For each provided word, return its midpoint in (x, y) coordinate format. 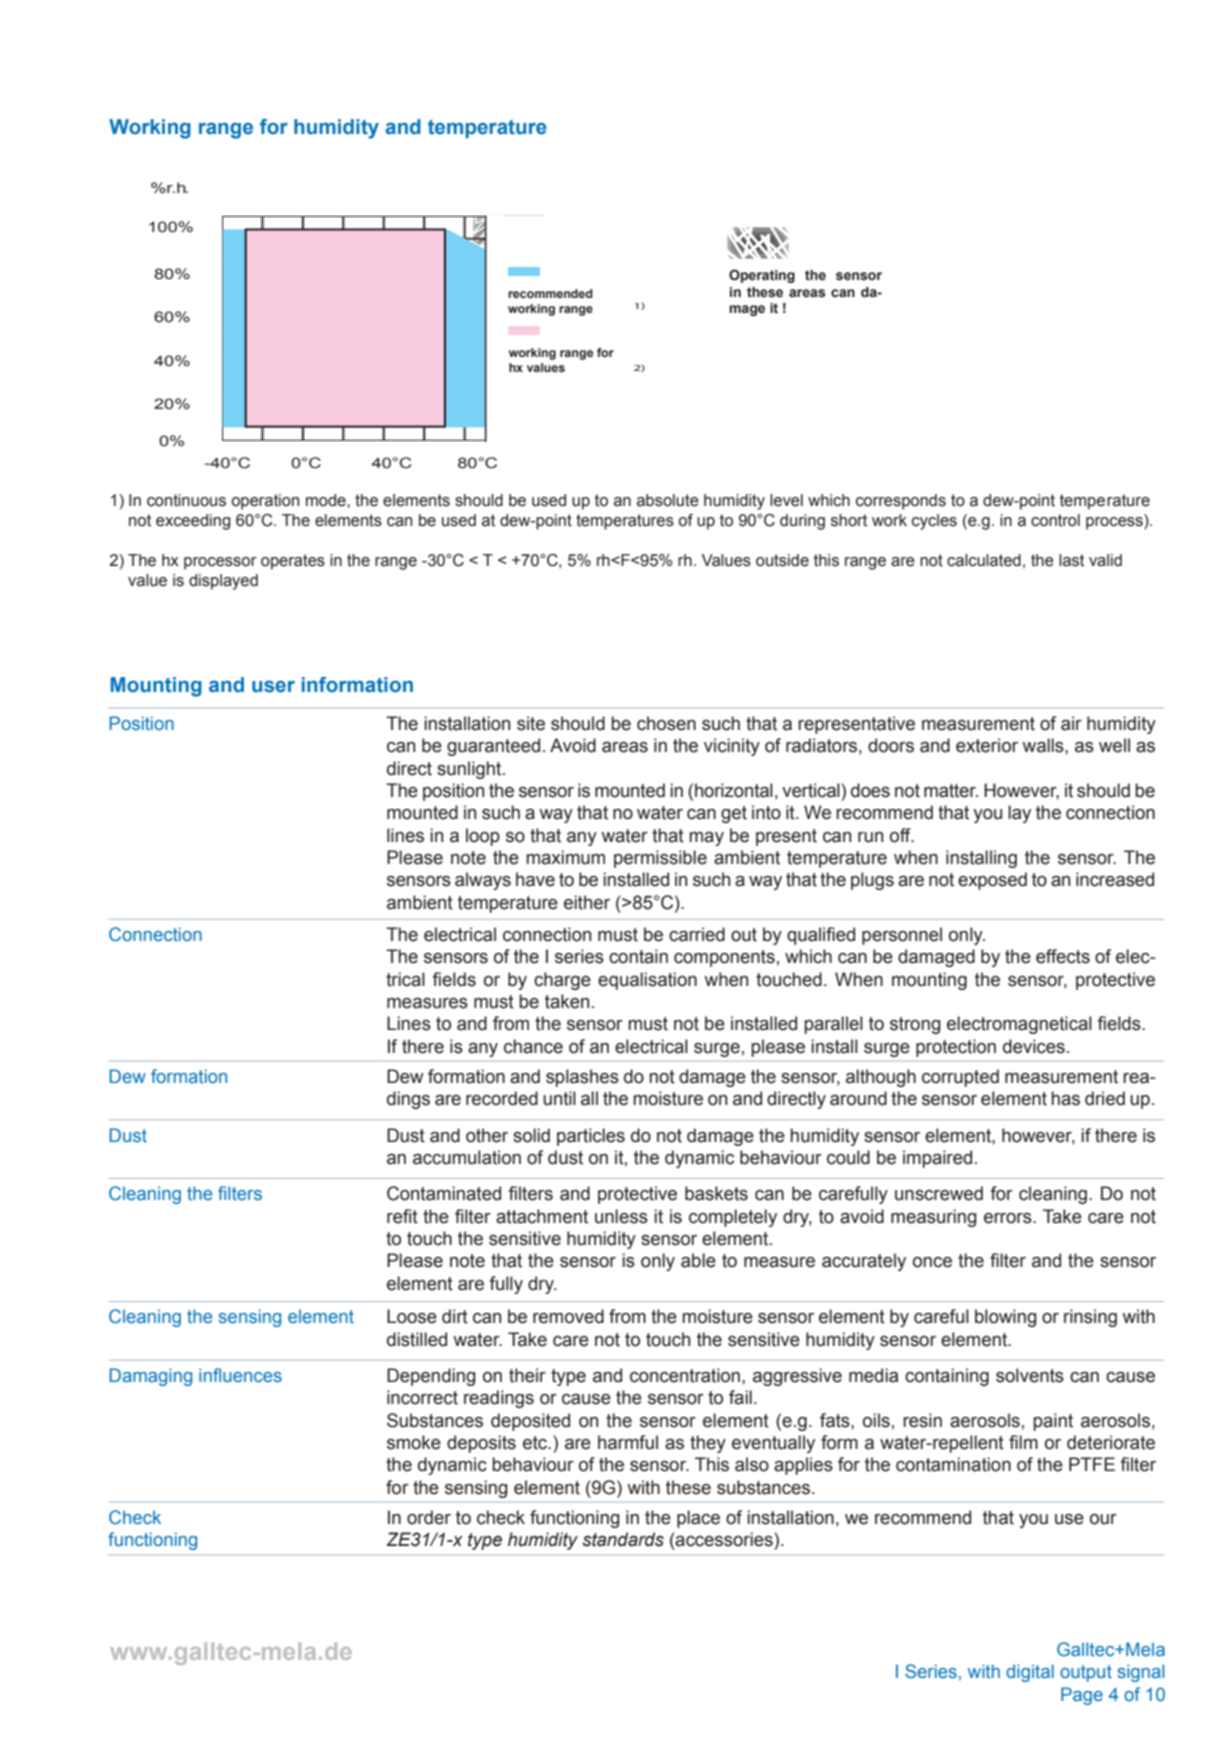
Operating (762, 276)
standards (623, 1539)
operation (265, 502)
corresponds (901, 502)
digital (1030, 1673)
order (429, 1517)
